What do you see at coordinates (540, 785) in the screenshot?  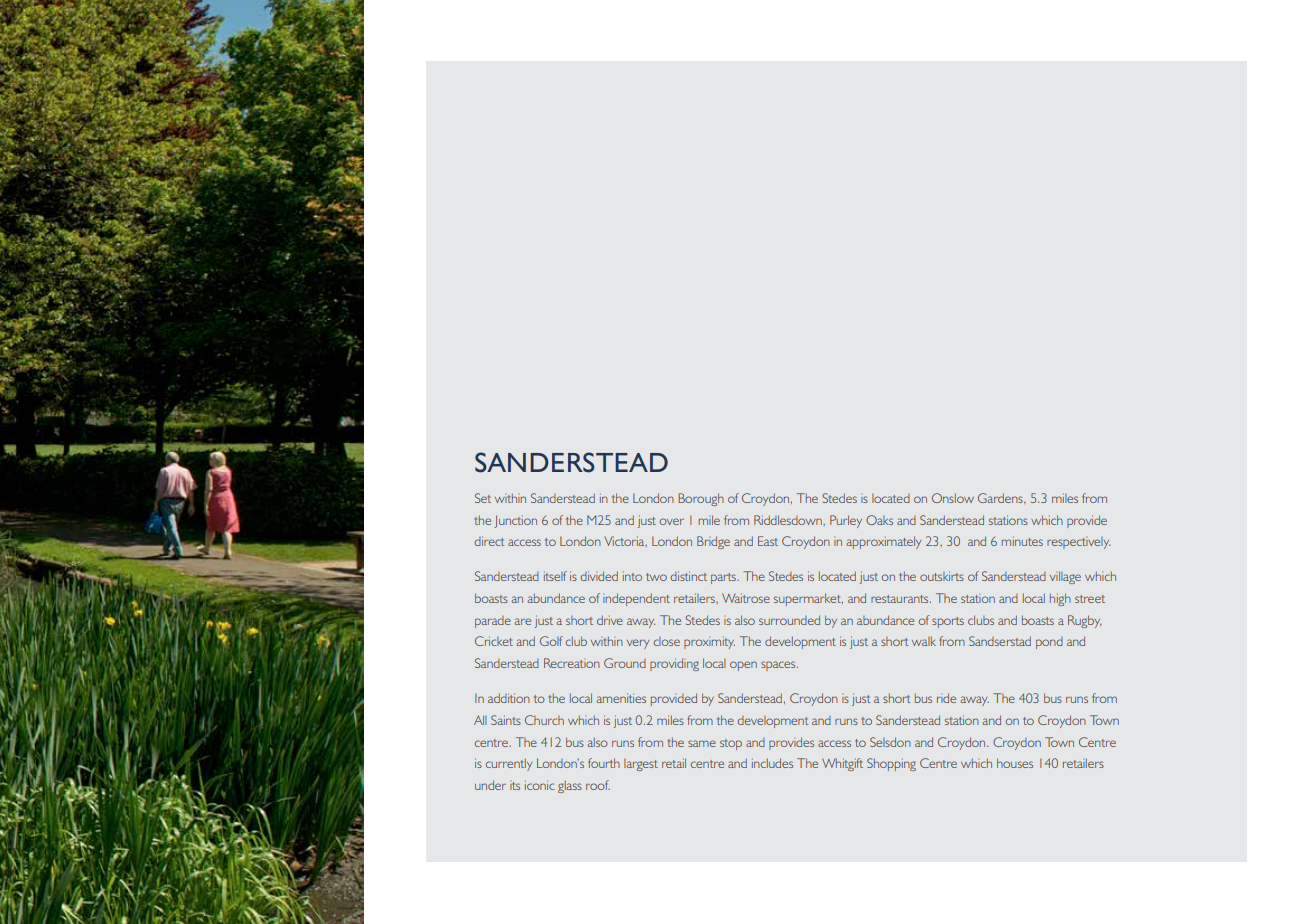 I see `iconic` at bounding box center [540, 785].
